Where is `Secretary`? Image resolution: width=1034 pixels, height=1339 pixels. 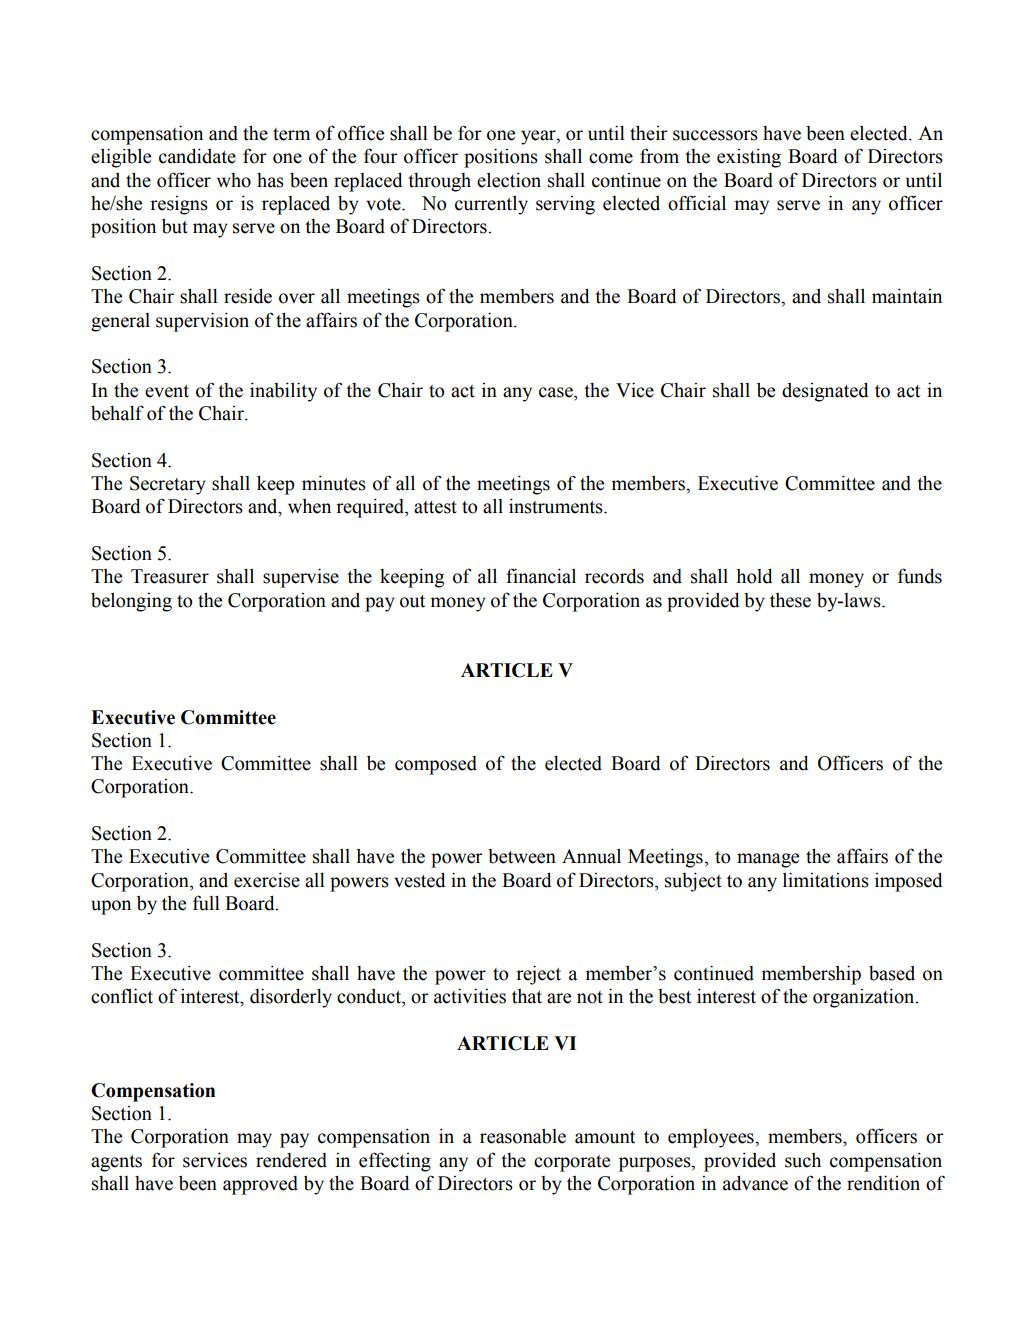 Secretary is located at coordinates (168, 485).
